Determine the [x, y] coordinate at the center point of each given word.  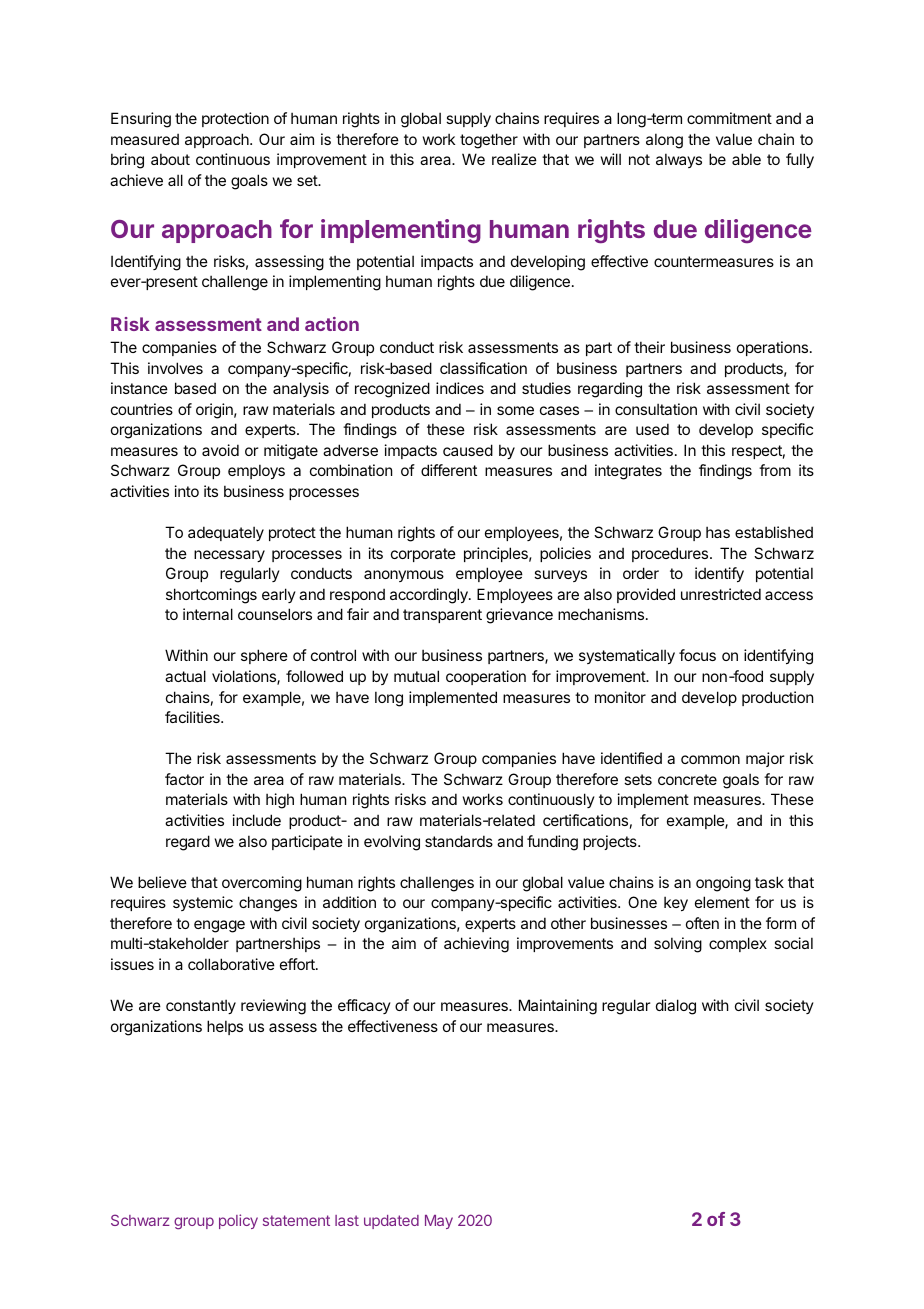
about [170, 159]
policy [238, 1221]
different [449, 470]
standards [459, 841]
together [489, 141]
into [187, 491]
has [718, 532]
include [257, 820]
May [439, 1222]
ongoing [723, 884]
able [746, 159]
